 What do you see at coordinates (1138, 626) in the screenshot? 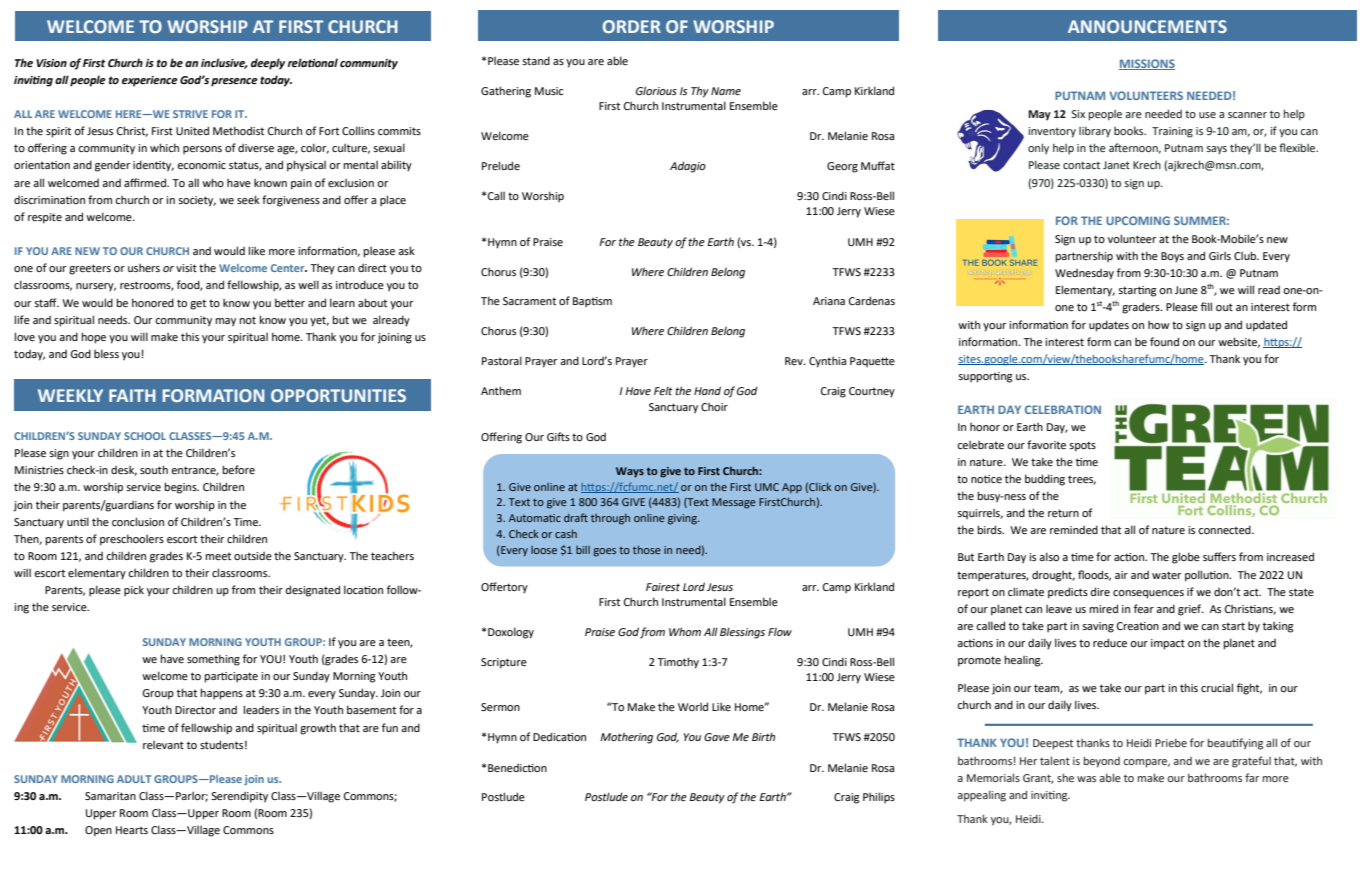
I see `Creation` at bounding box center [1138, 626].
